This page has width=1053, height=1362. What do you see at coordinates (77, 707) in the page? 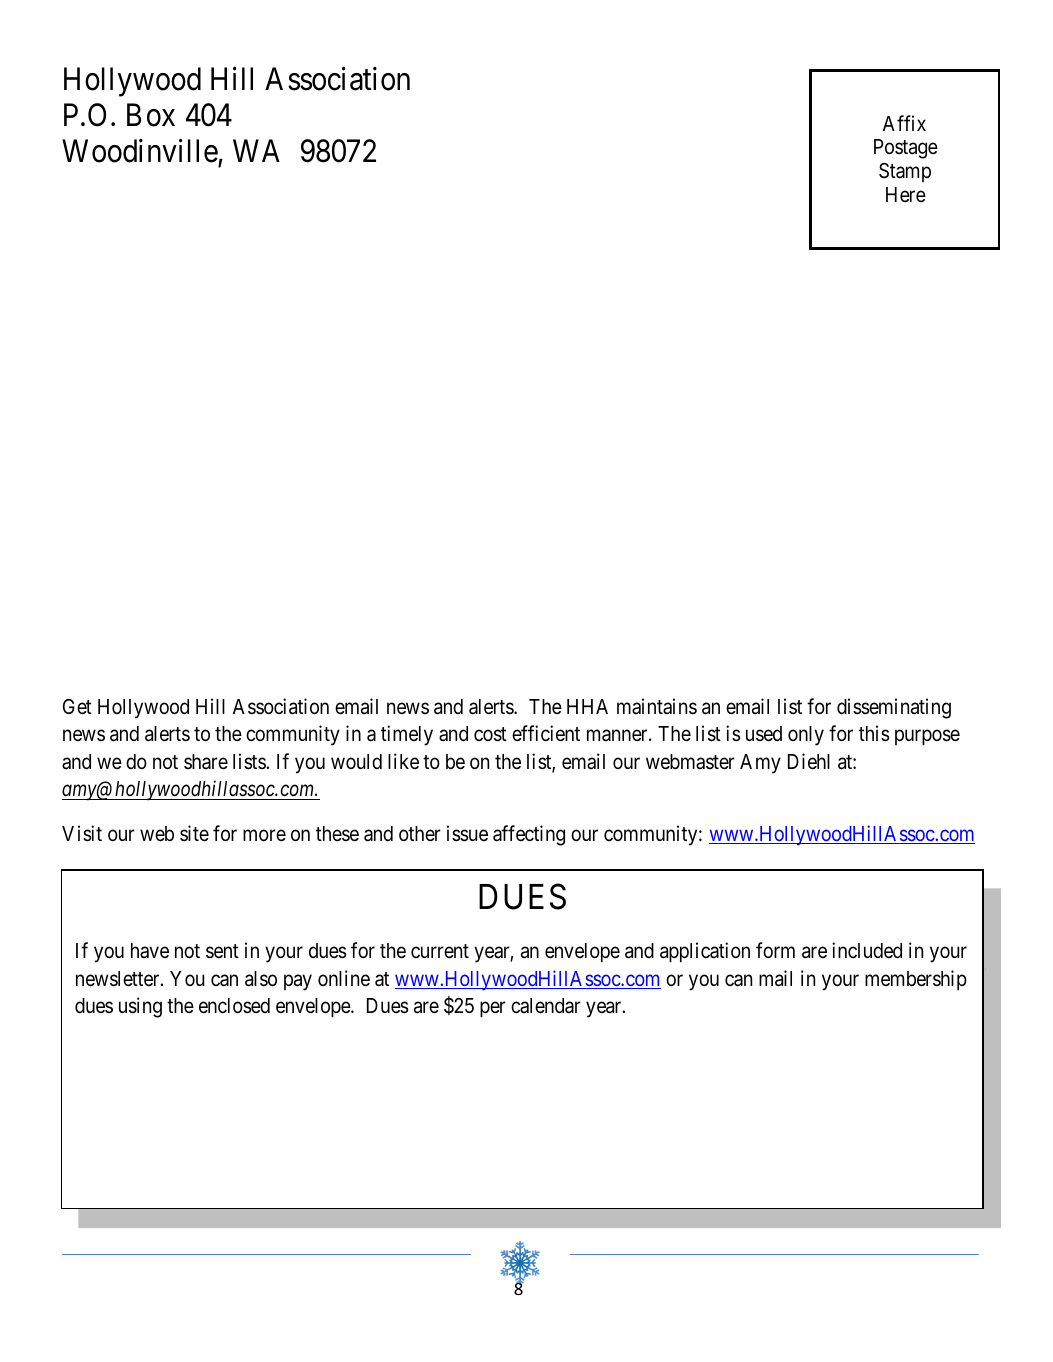
I see `Get` at bounding box center [77, 707].
